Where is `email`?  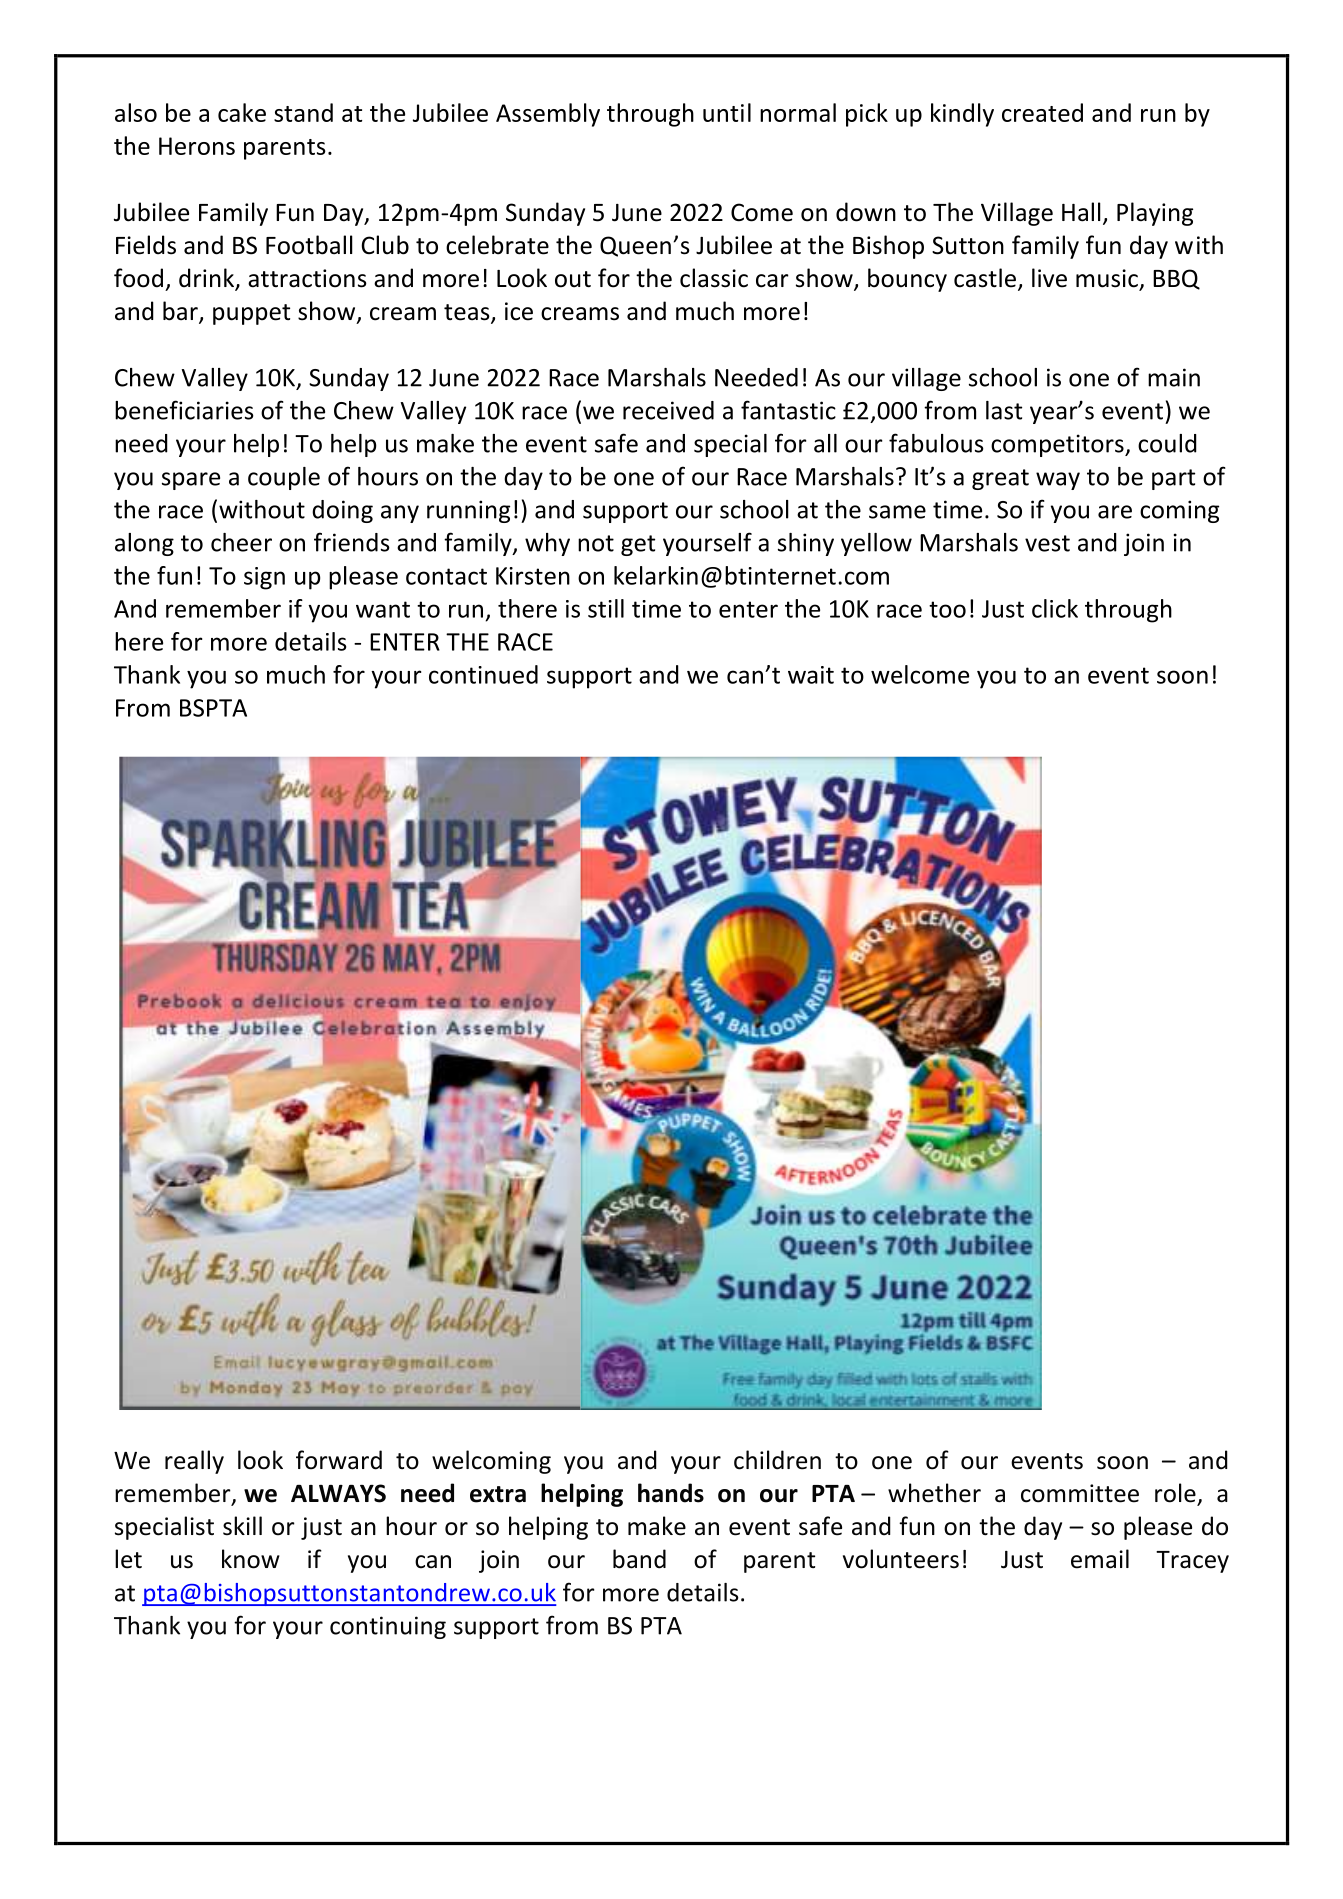
email is located at coordinates (1100, 1559).
